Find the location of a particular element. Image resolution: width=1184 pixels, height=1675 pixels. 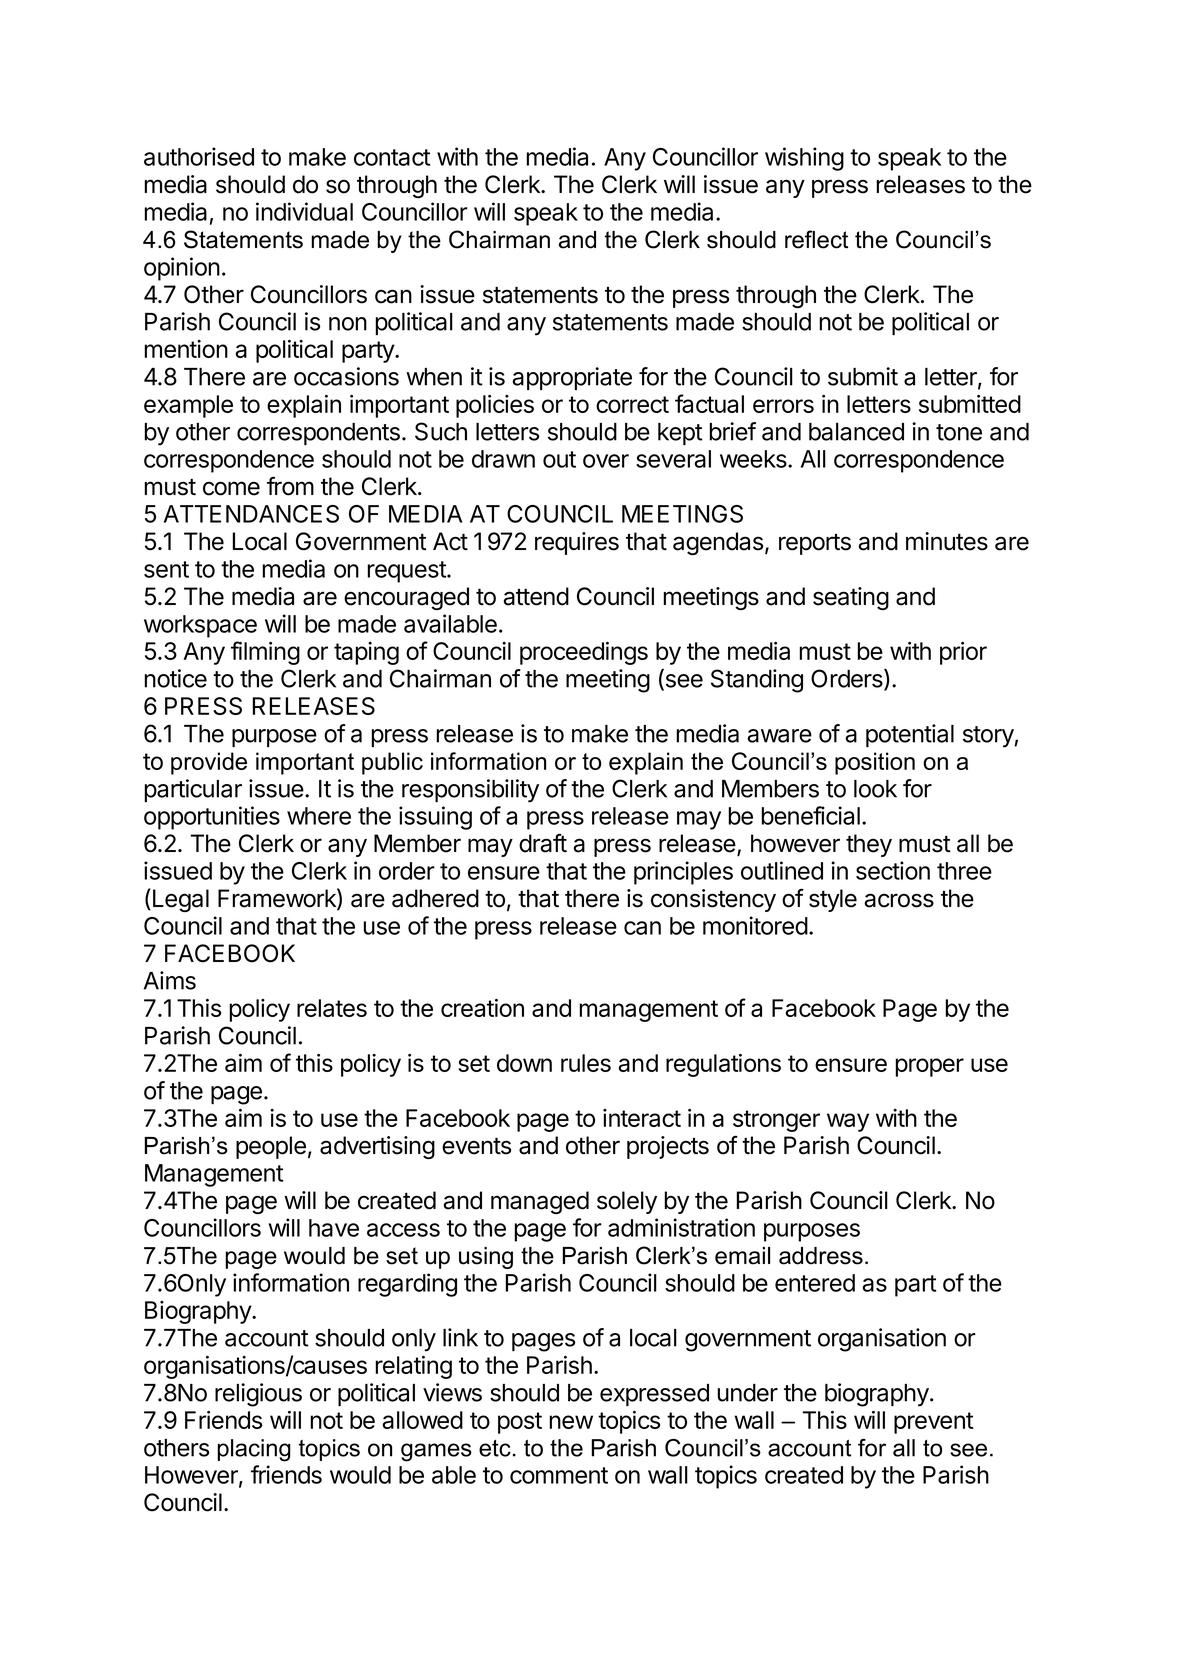

seating is located at coordinates (851, 598).
